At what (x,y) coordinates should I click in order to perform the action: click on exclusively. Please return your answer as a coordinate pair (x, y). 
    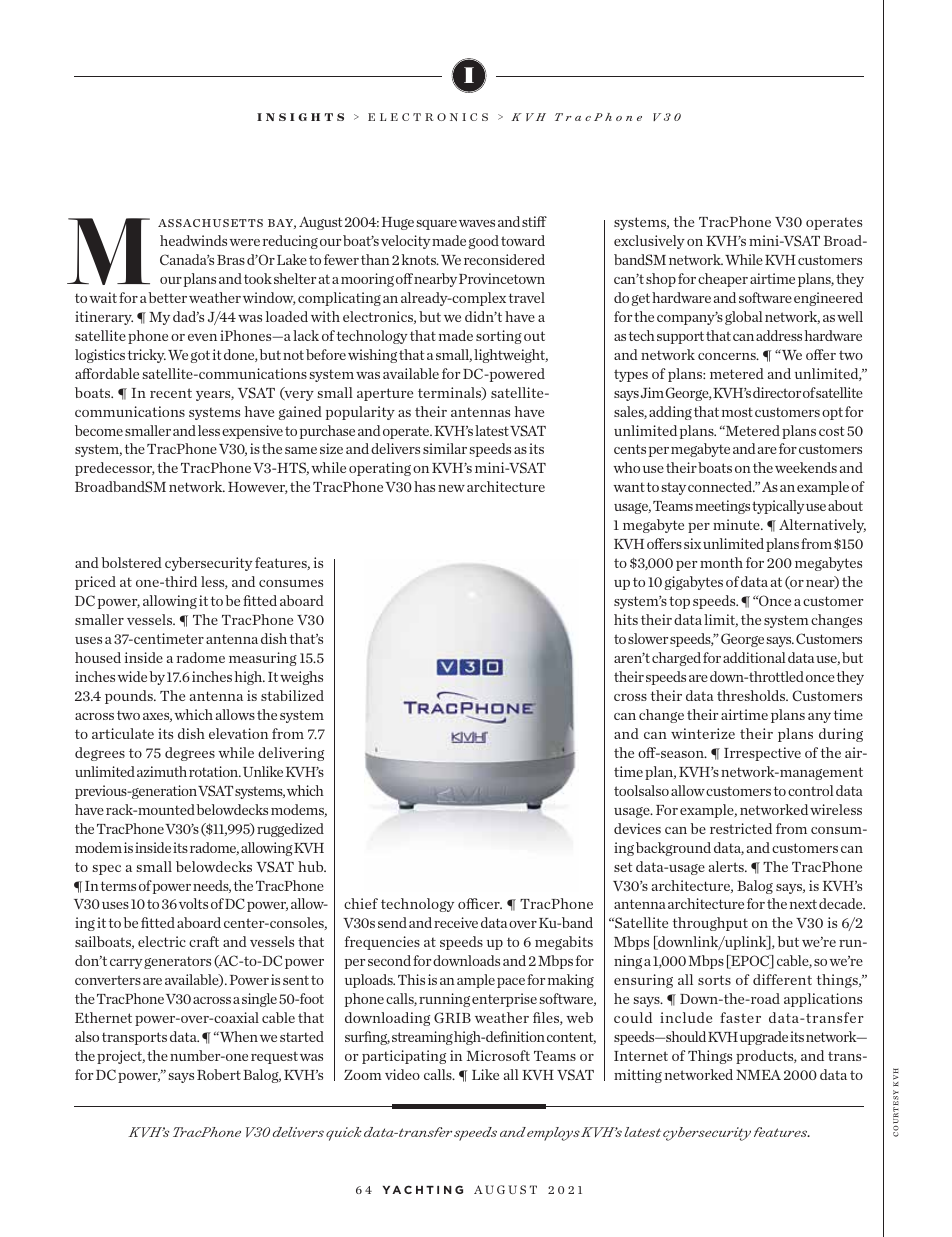
    Looking at the image, I should click on (649, 242).
